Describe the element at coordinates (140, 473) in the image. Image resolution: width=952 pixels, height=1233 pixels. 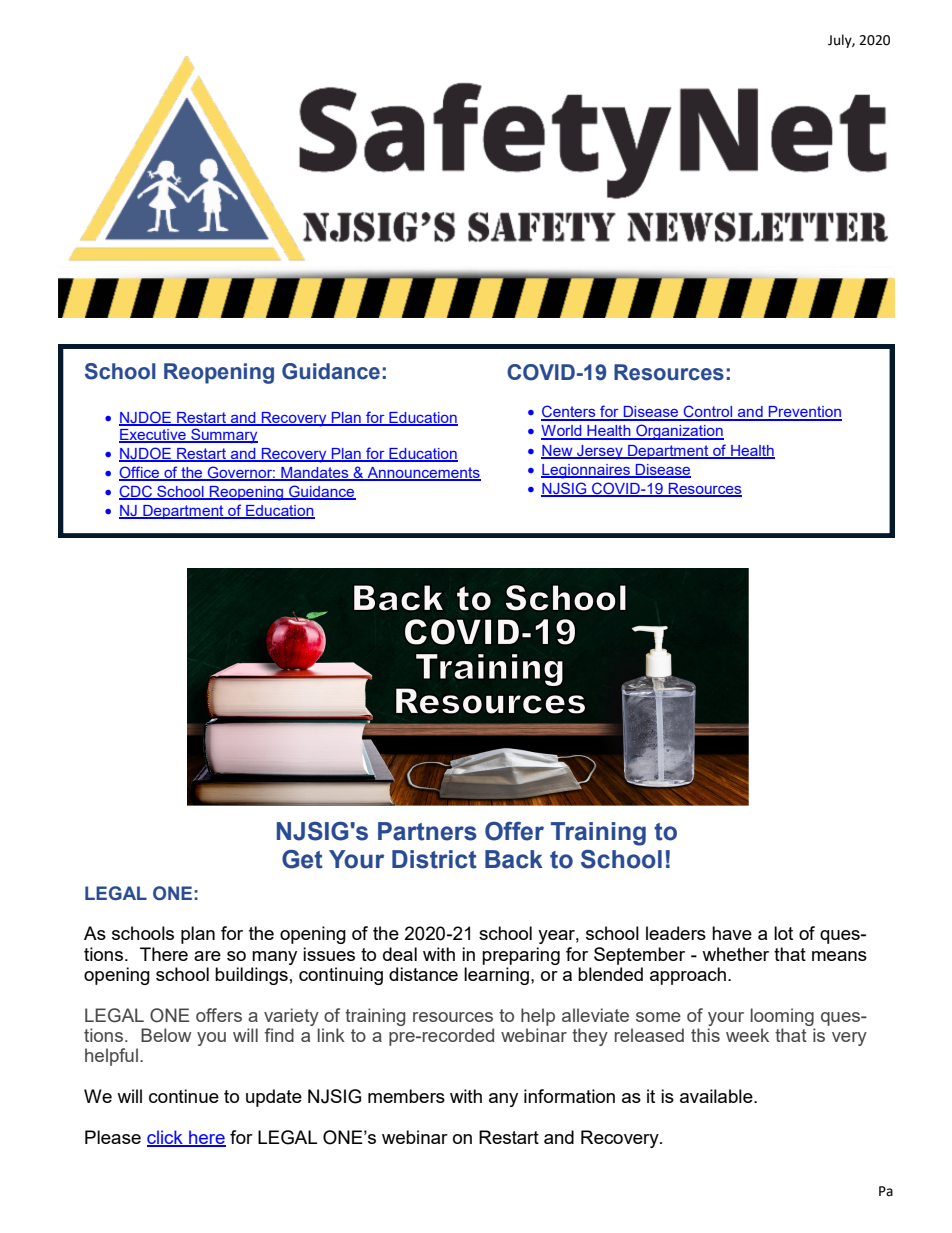
I see `Office` at that location.
